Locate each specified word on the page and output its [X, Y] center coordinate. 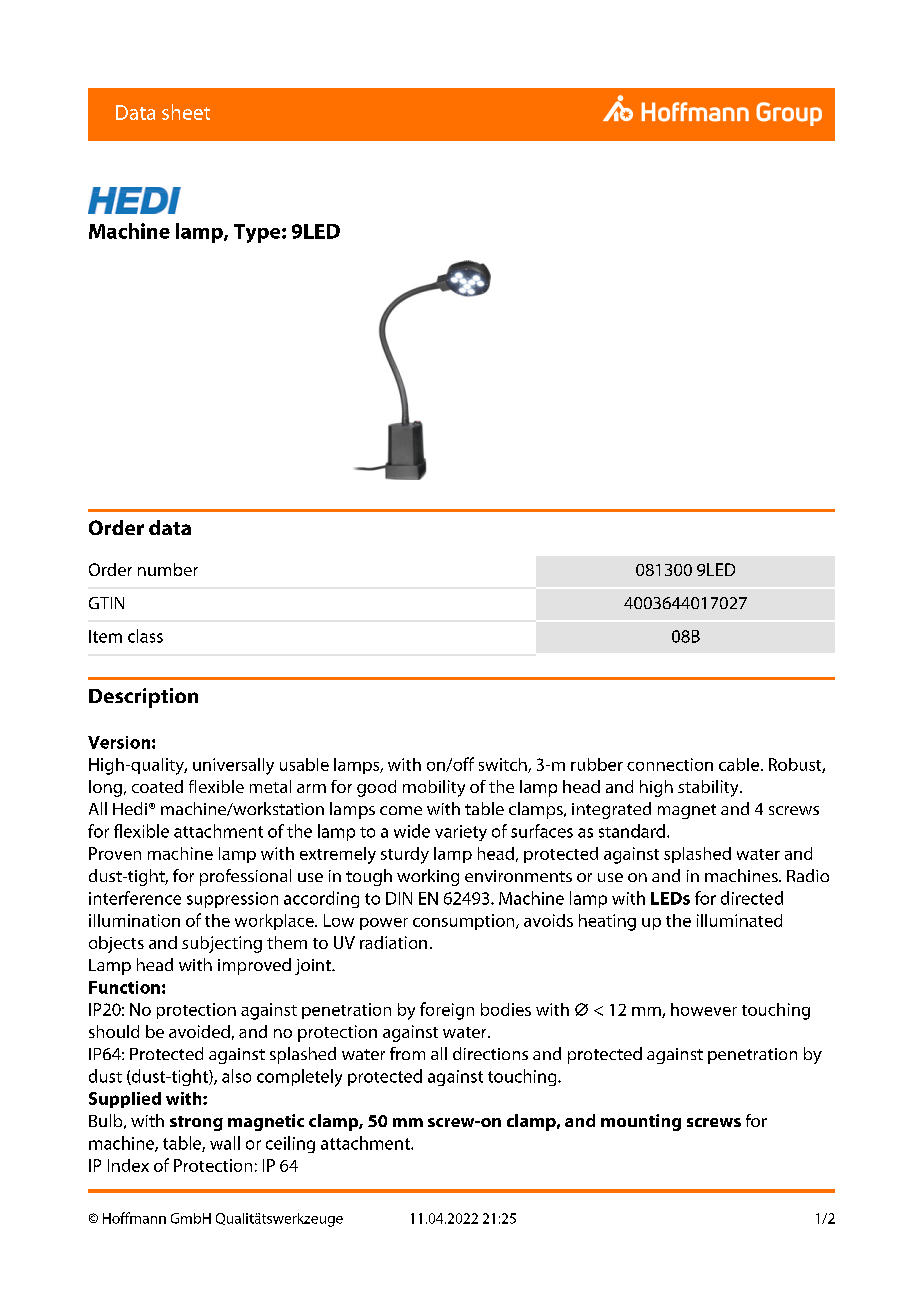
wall [225, 1143]
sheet [186, 112]
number [168, 569]
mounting [641, 1122]
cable [740, 764]
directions [490, 1053]
